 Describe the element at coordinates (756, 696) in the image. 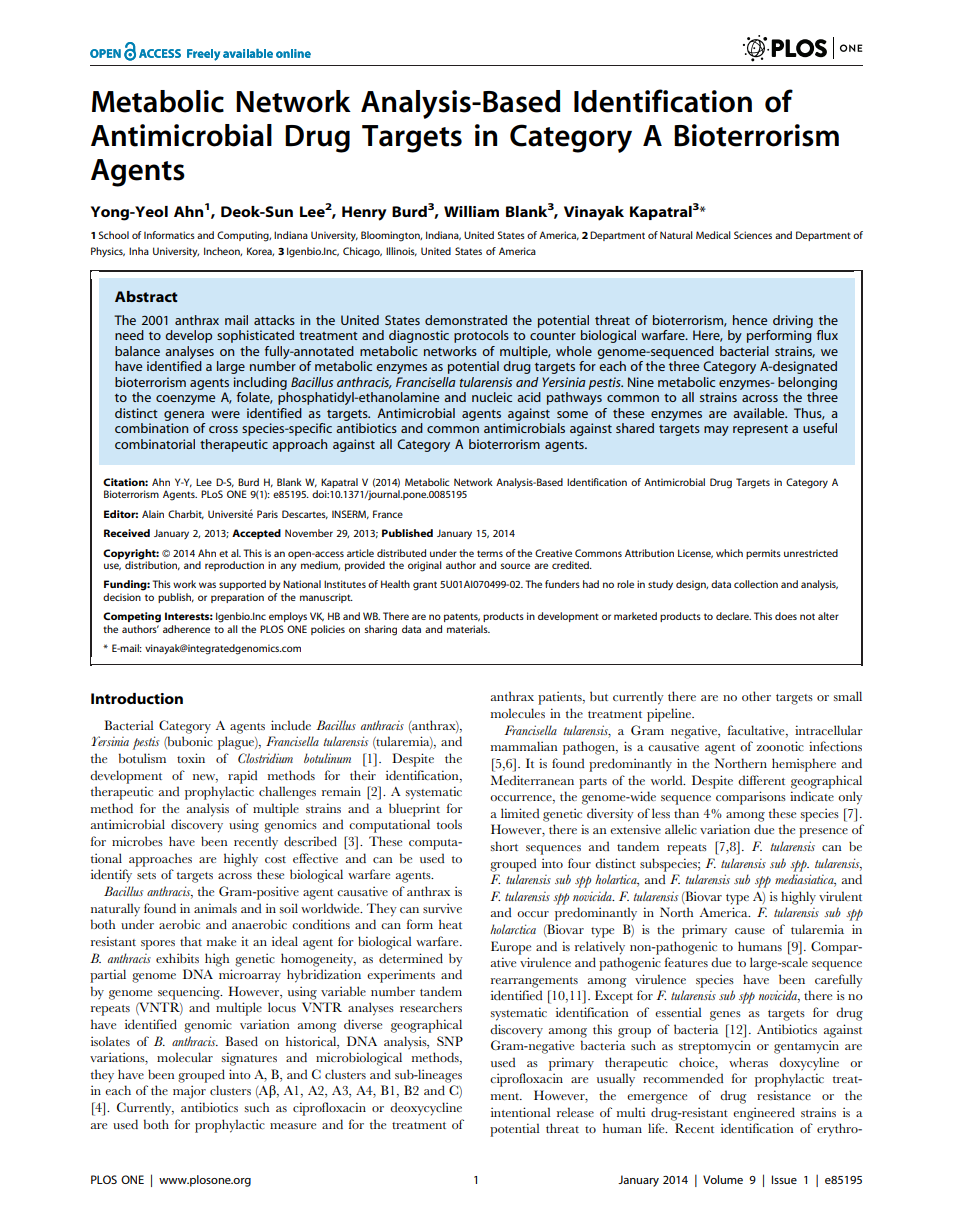

I see `other` at that location.
